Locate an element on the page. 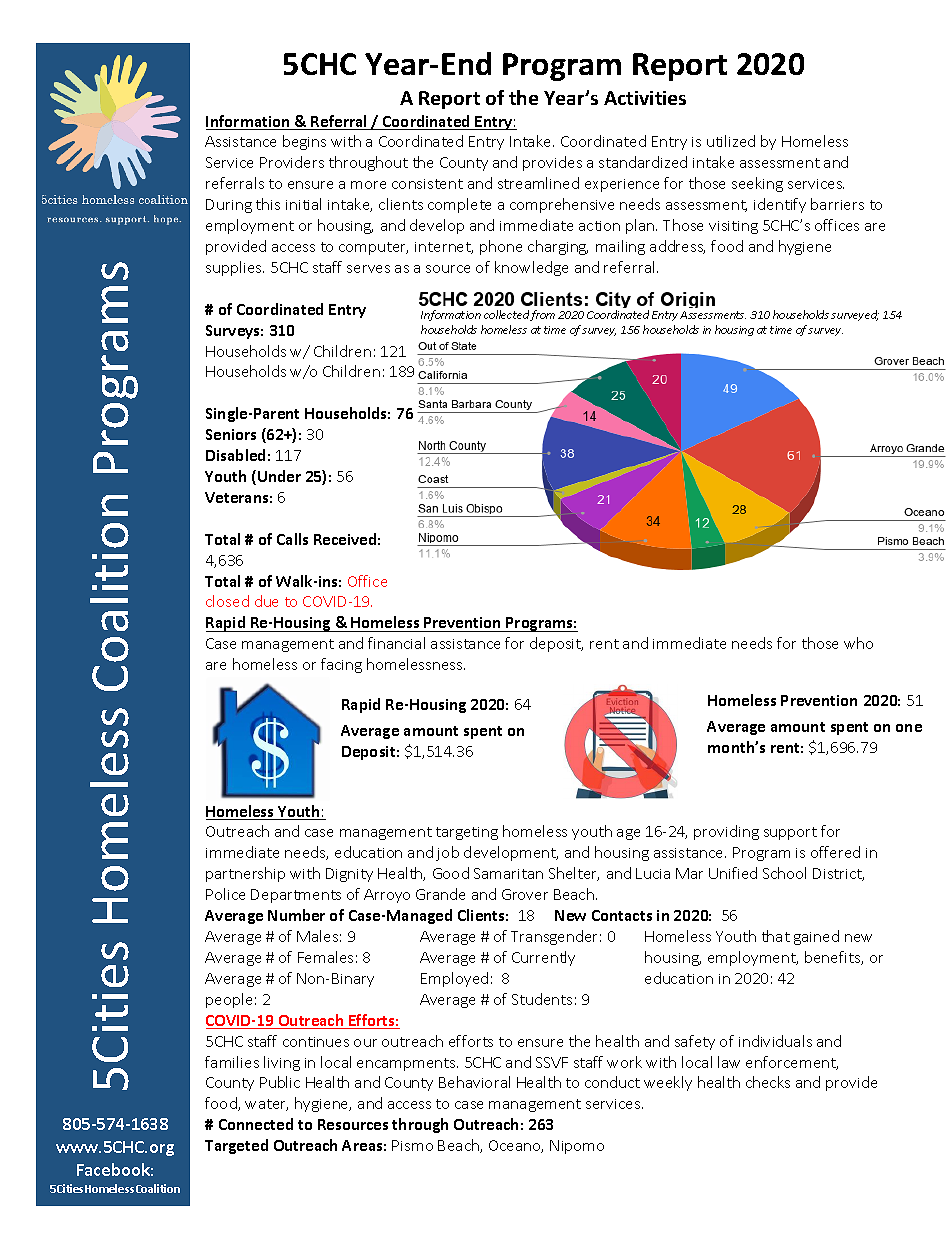  who is located at coordinates (858, 643).
